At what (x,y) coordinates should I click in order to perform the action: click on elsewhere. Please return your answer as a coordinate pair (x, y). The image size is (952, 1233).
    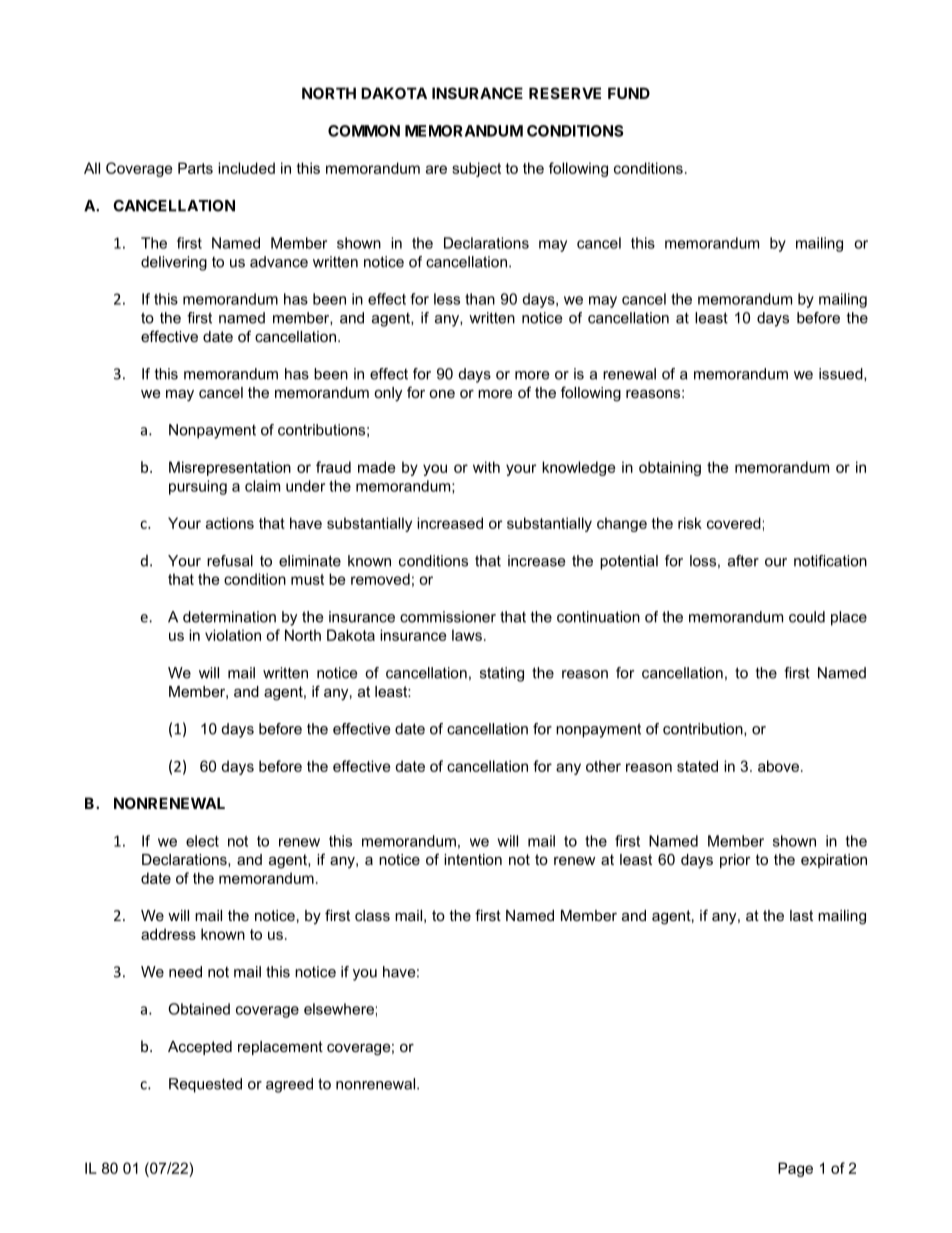
    Looking at the image, I should click on (339, 1009).
